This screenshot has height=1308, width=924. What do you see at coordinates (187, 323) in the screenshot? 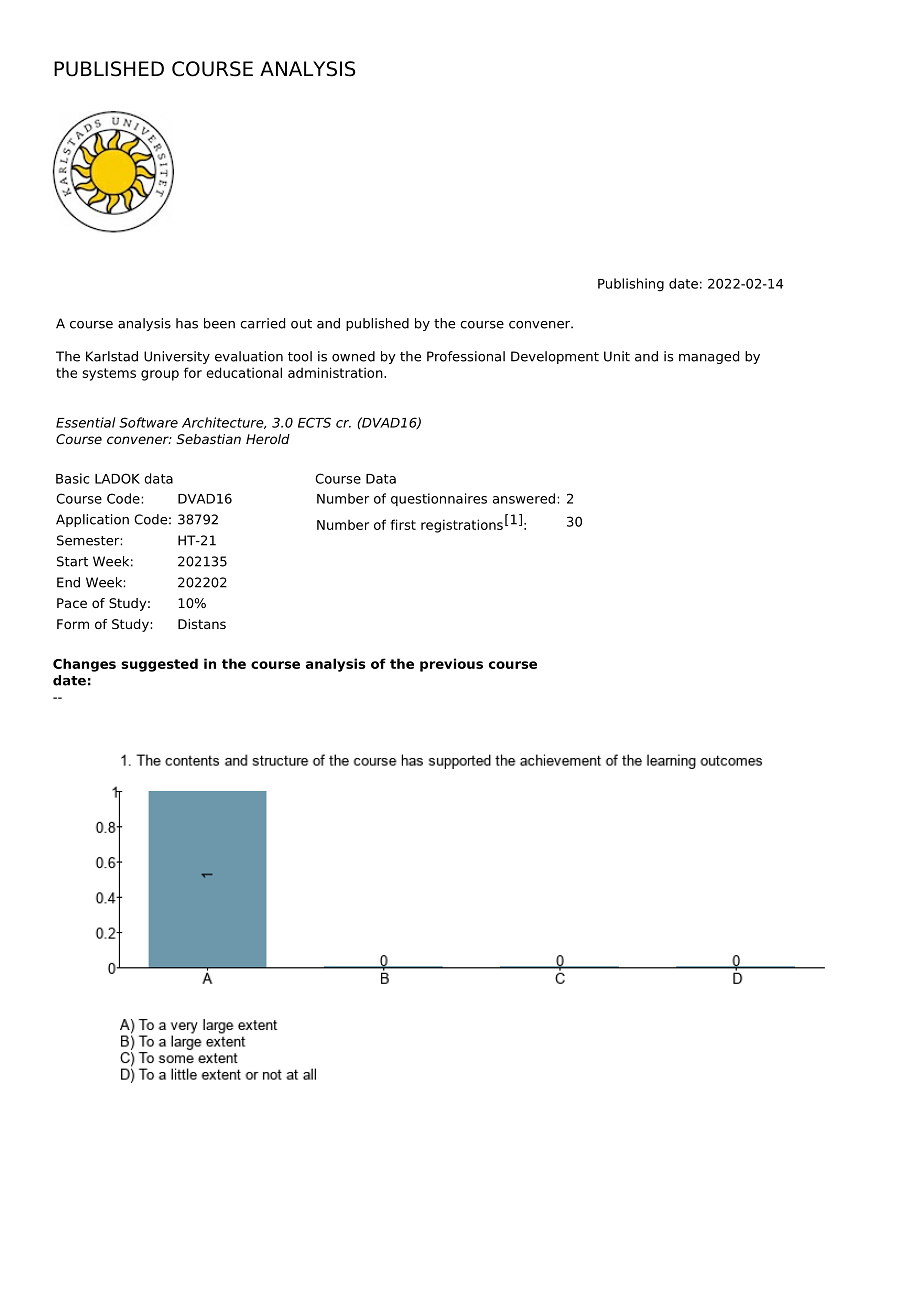
I see `has` at bounding box center [187, 323].
